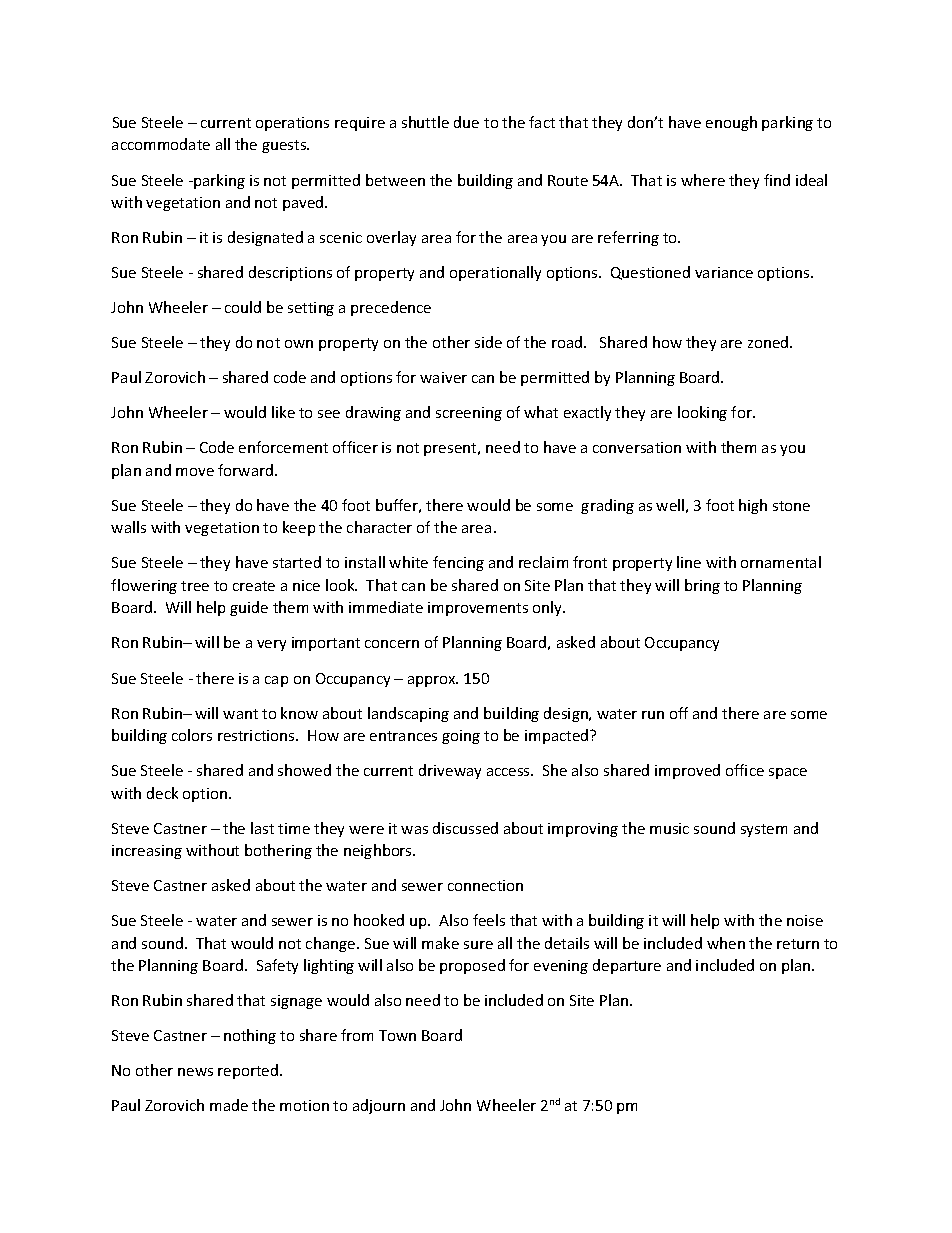  I want to click on improvements, so click(478, 609).
